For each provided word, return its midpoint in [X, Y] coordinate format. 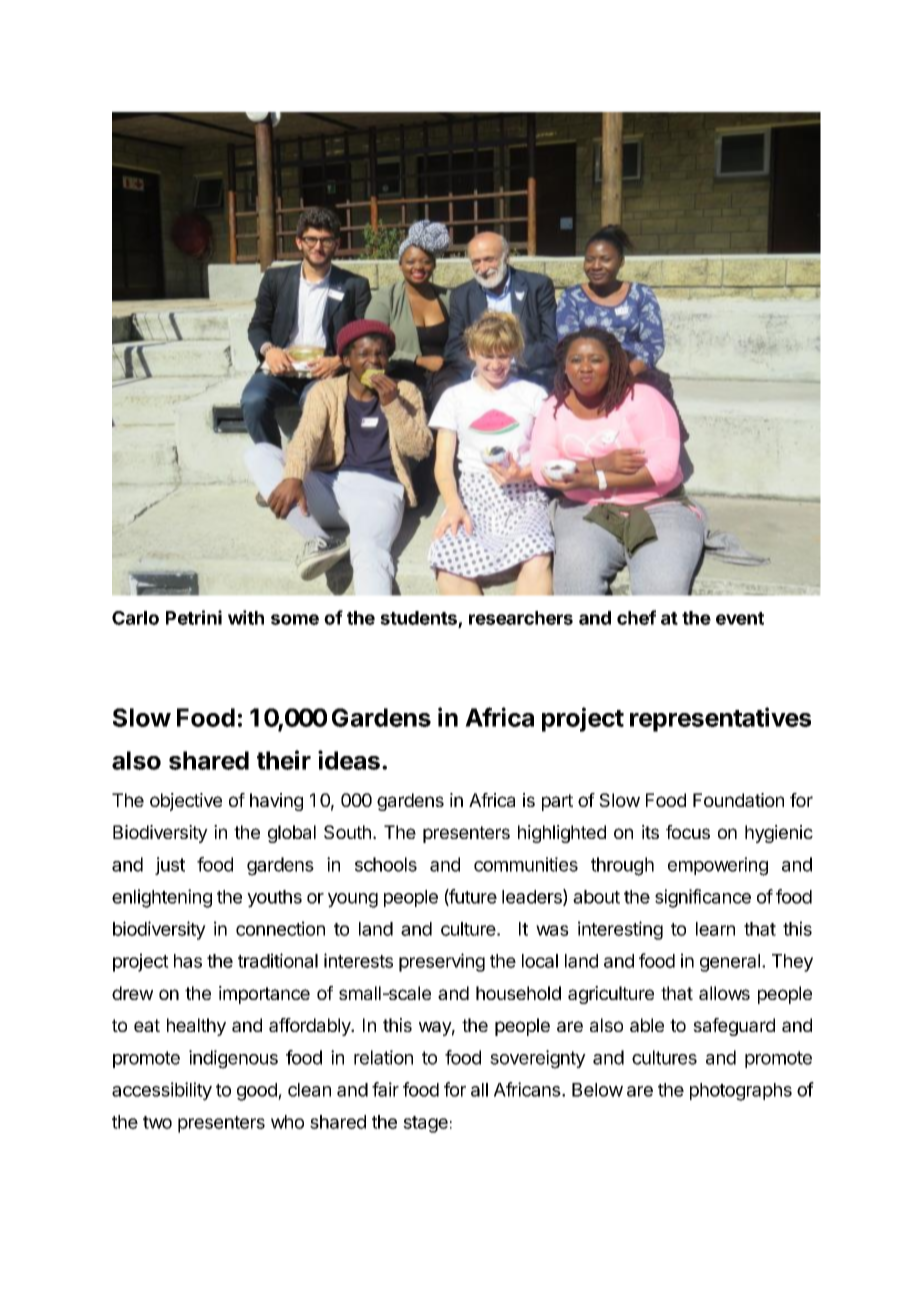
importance [264, 995]
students [418, 618]
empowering [718, 866]
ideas [349, 760]
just [170, 866]
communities [526, 864]
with [246, 617]
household [518, 993]
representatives [720, 719]
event [740, 618]
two [157, 1122]
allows [724, 993]
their [284, 760]
